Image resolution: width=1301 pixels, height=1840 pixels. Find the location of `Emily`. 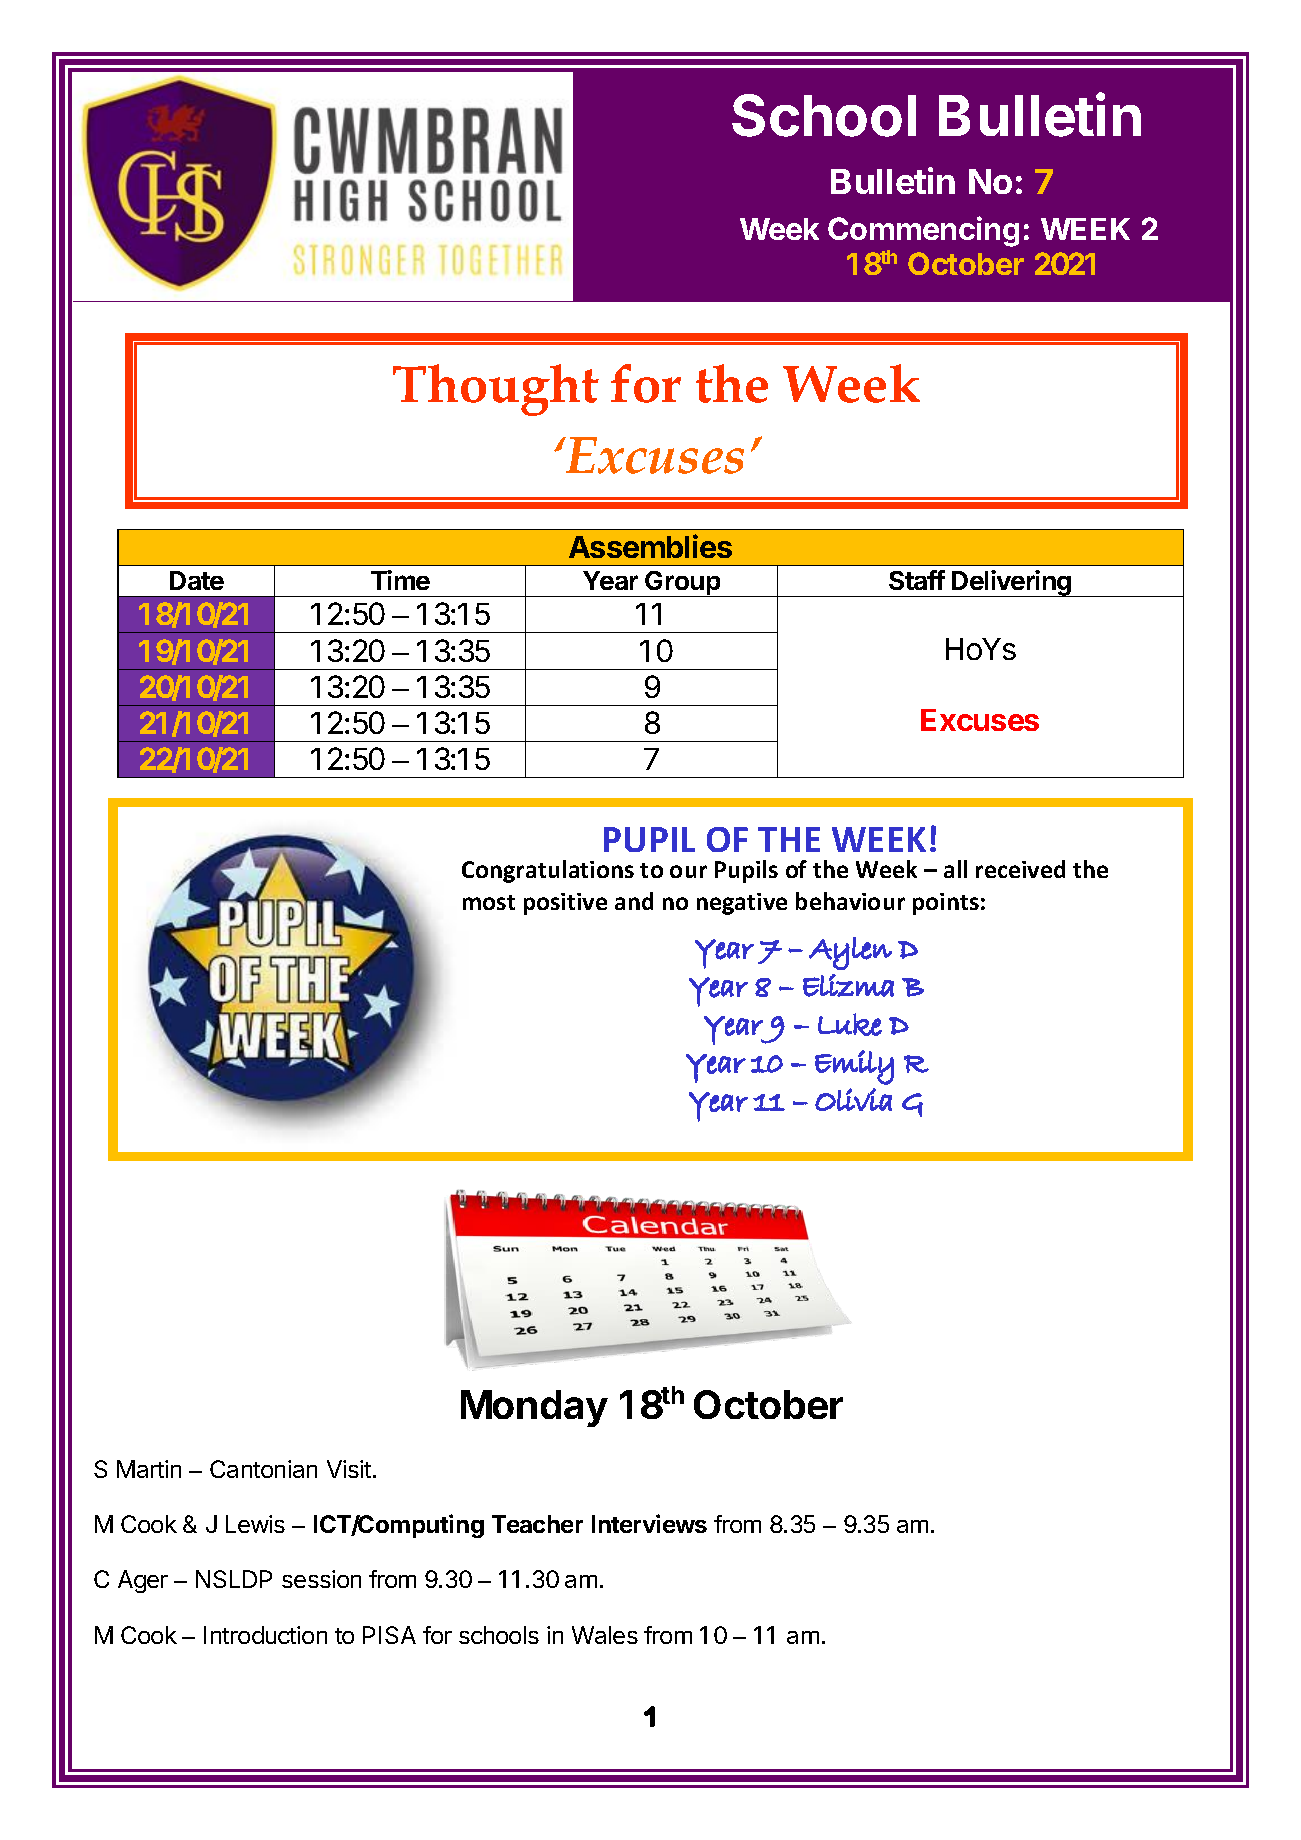

Emily is located at coordinates (854, 1067).
